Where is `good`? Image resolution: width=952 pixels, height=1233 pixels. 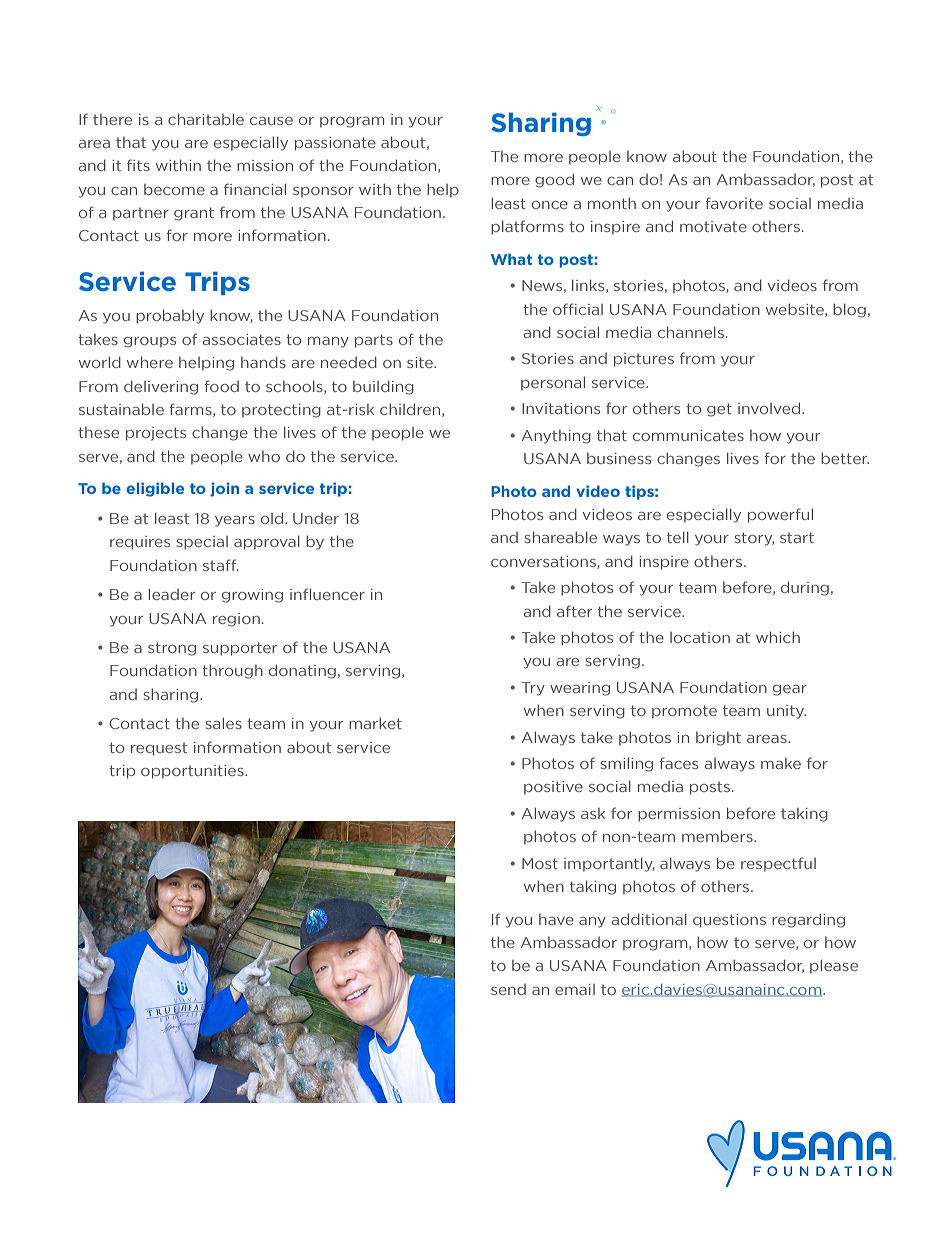
good is located at coordinates (554, 180).
